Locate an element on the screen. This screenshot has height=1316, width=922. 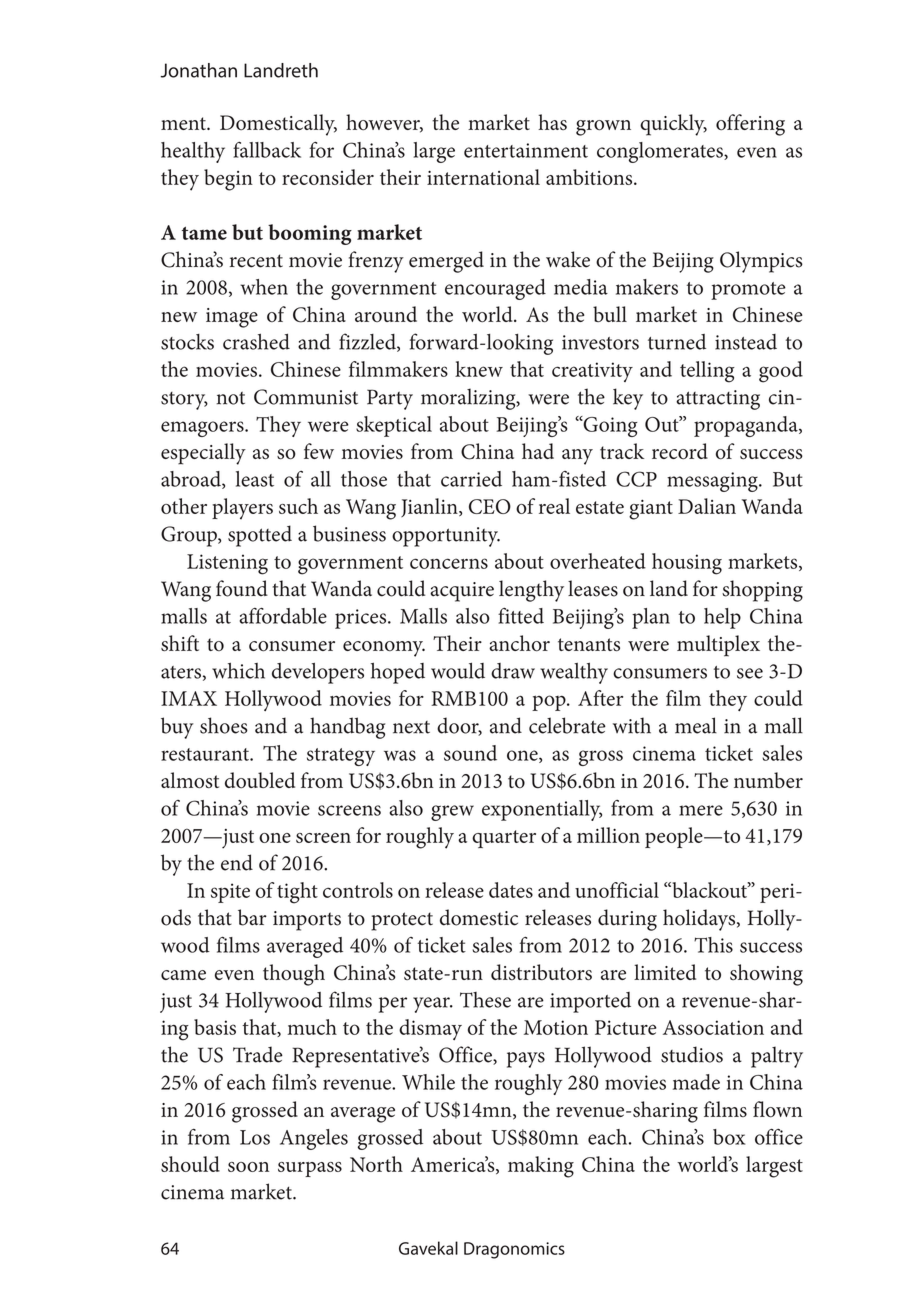
knew is located at coordinates (479, 369).
